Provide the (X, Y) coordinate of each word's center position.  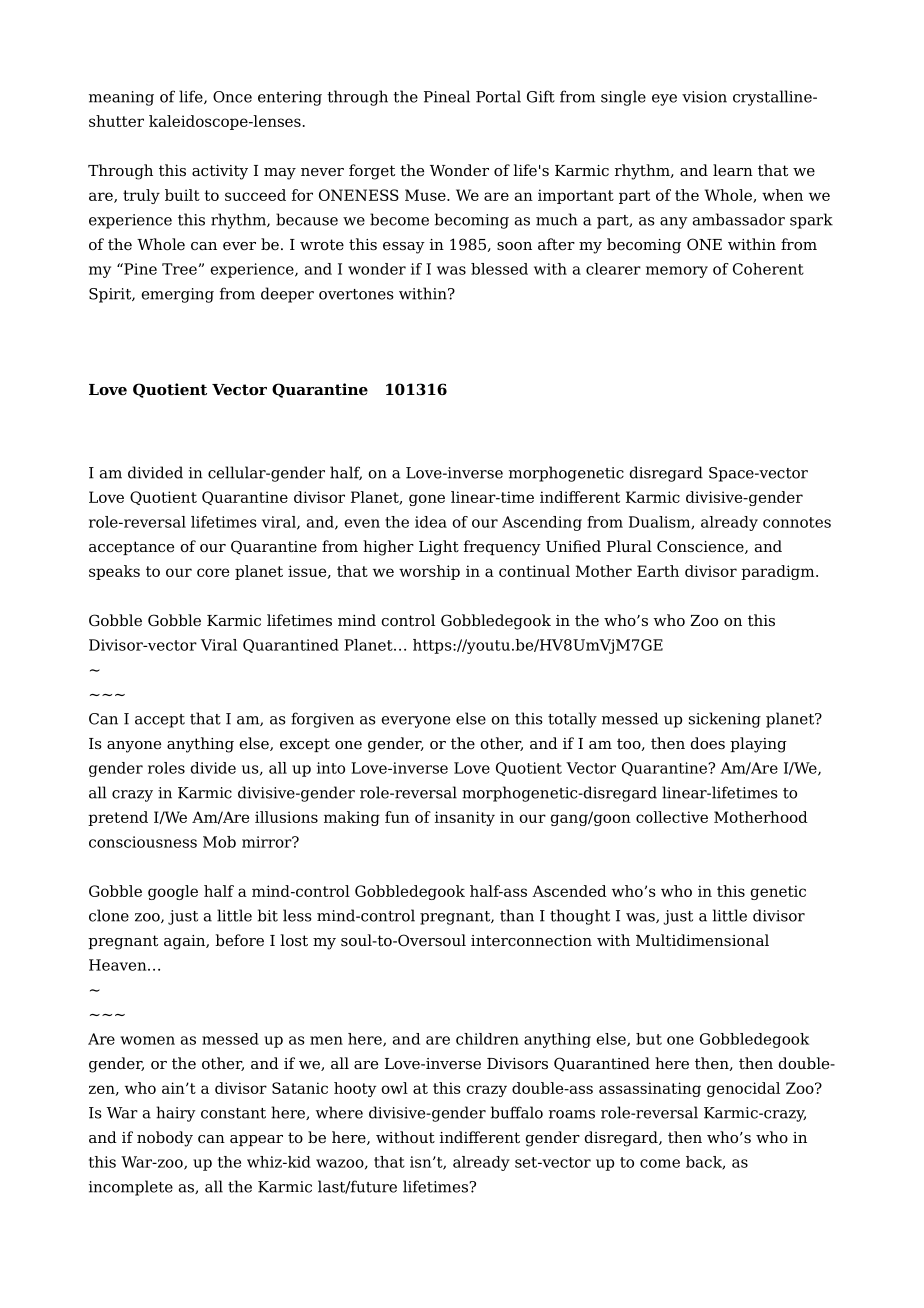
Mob (219, 842)
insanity (465, 818)
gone (427, 500)
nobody (165, 1139)
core (213, 572)
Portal (498, 96)
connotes (797, 522)
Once (232, 97)
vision (704, 97)
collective (672, 817)
